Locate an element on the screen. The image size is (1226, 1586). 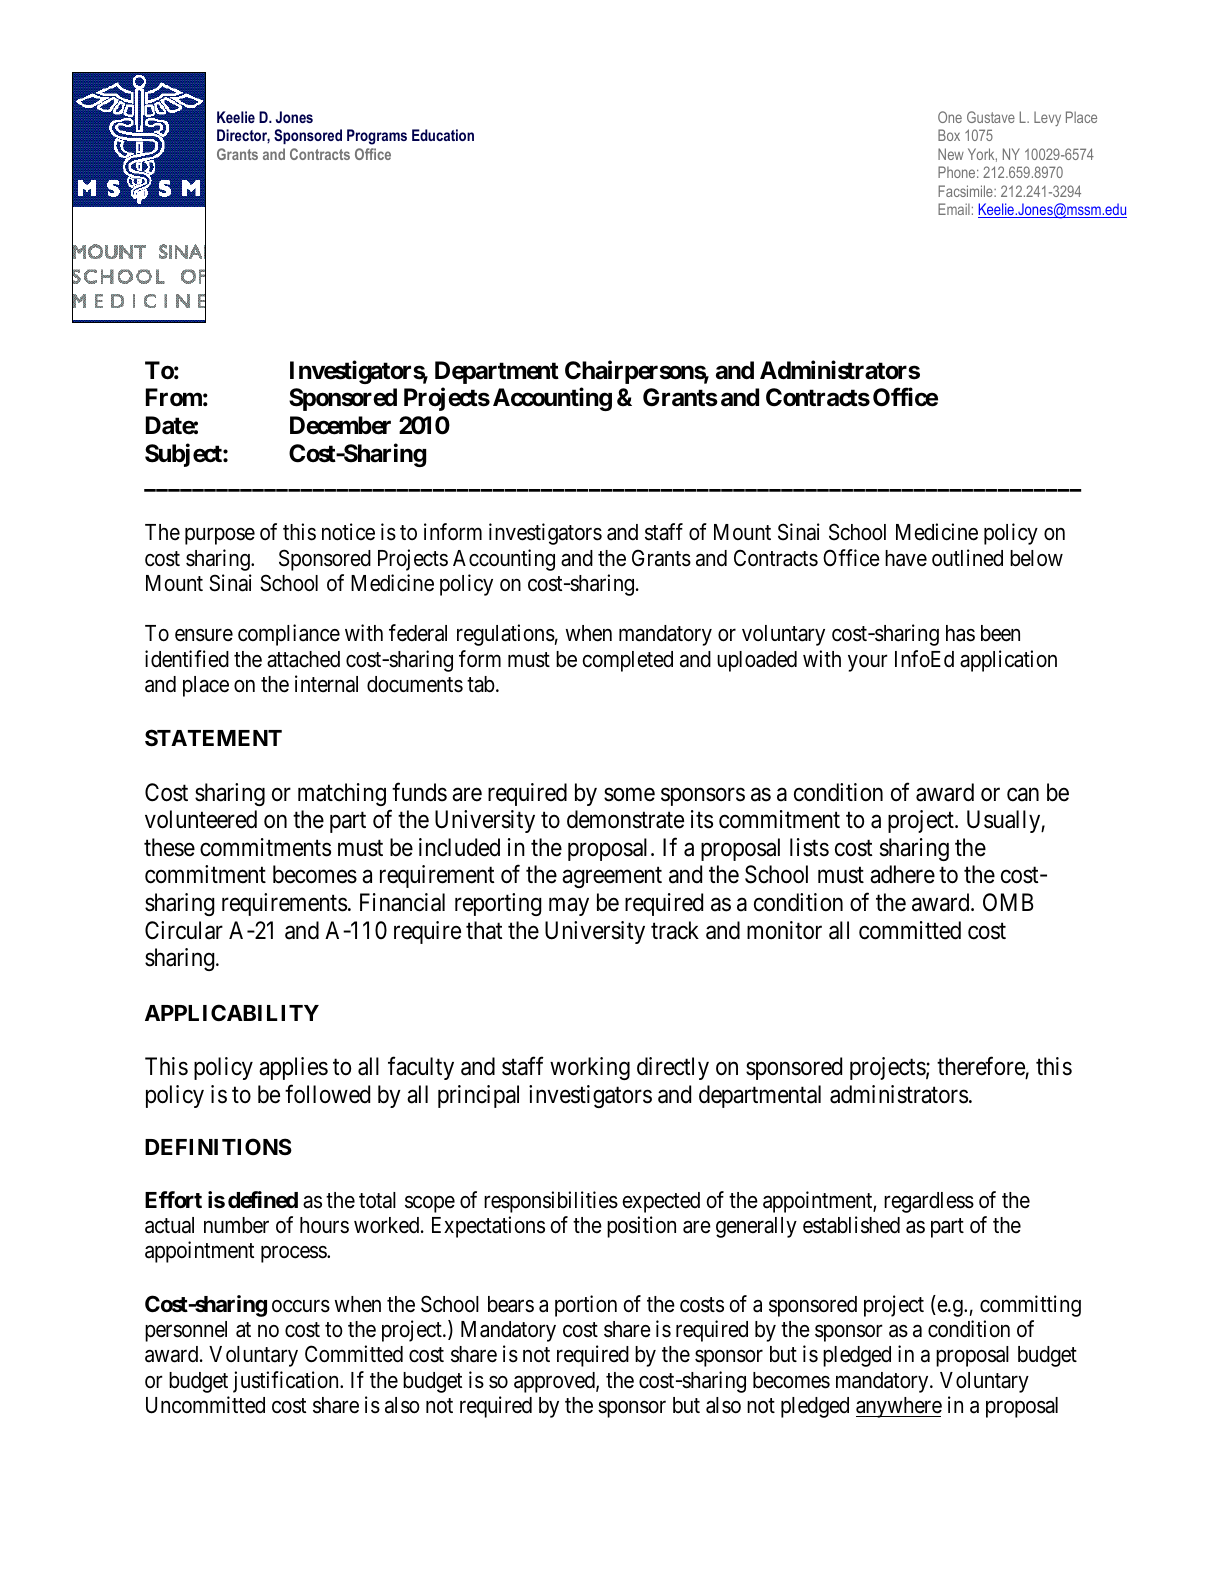
justification is located at coordinates (287, 1382).
